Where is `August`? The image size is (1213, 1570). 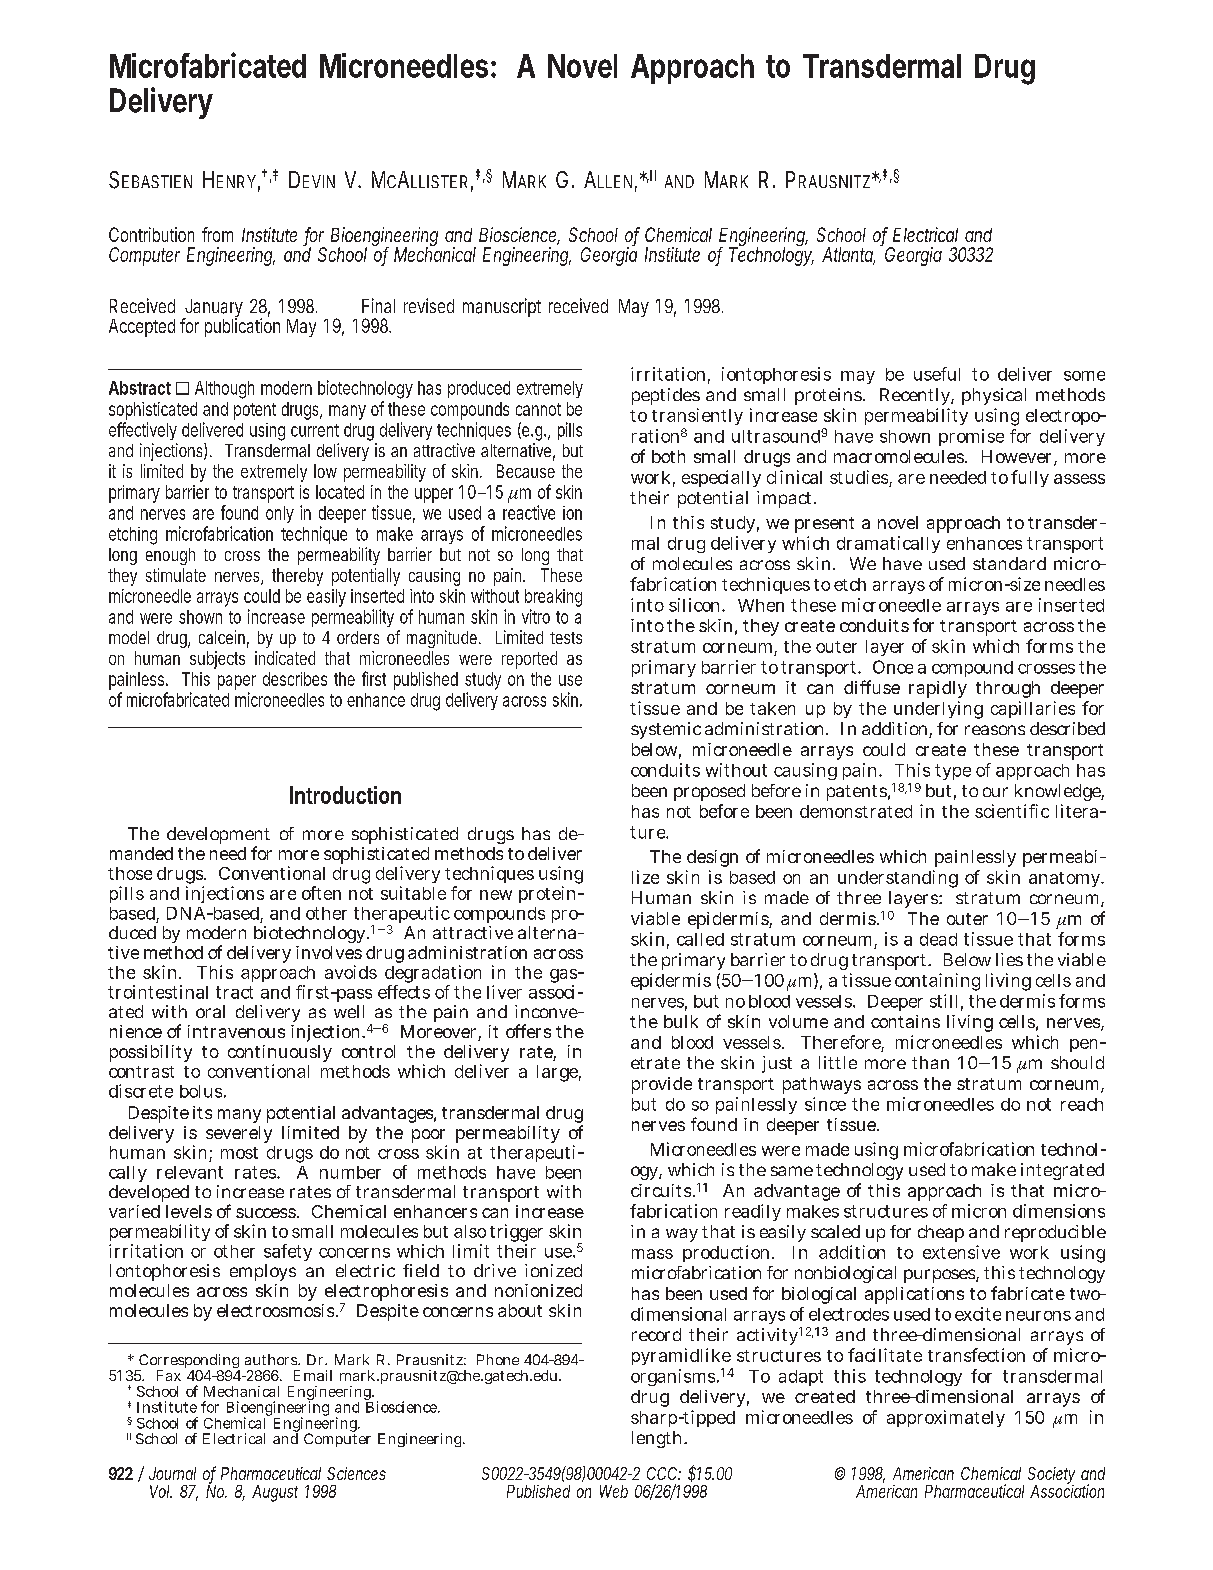
August is located at coordinates (275, 1493).
